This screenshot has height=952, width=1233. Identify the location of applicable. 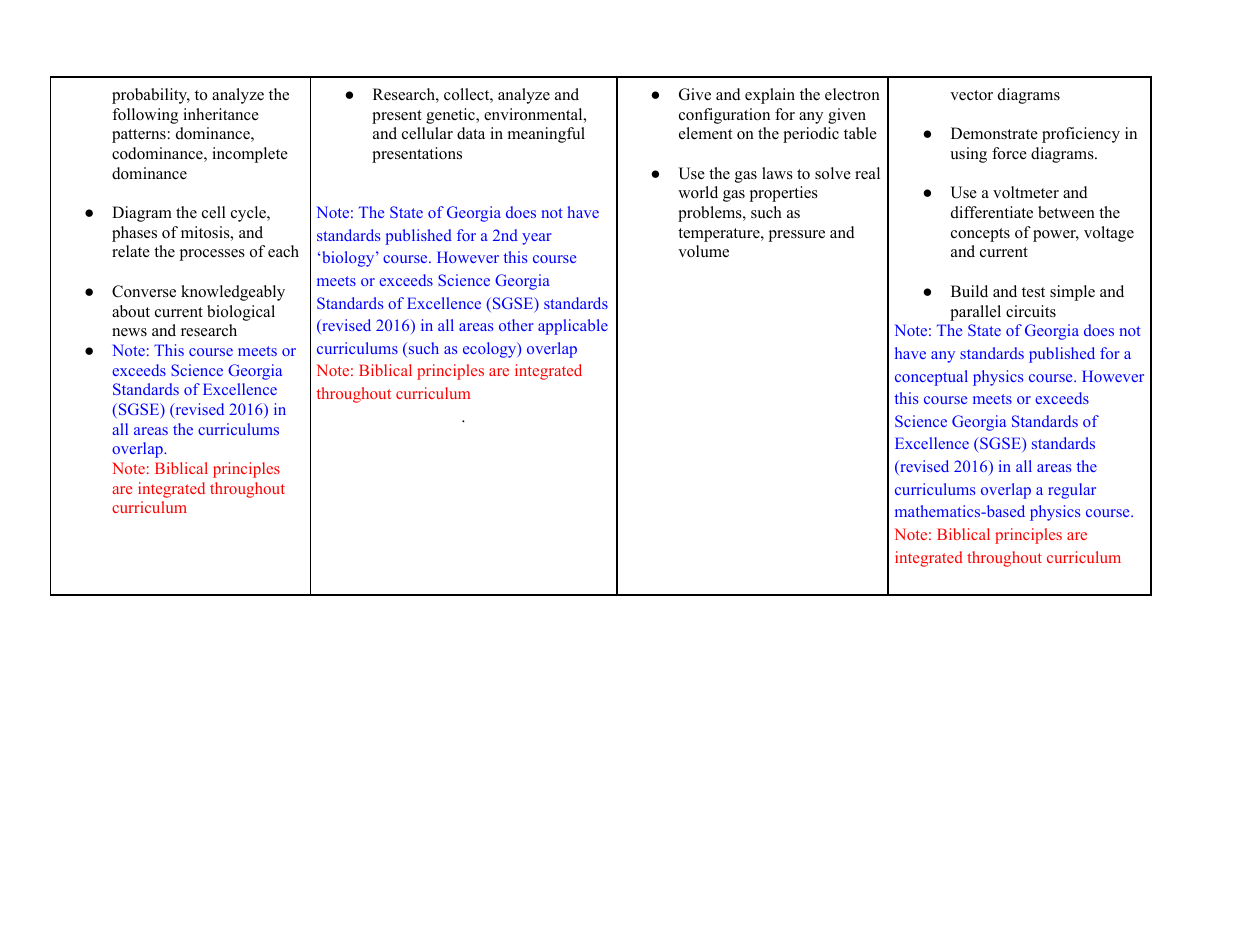
(573, 327).
